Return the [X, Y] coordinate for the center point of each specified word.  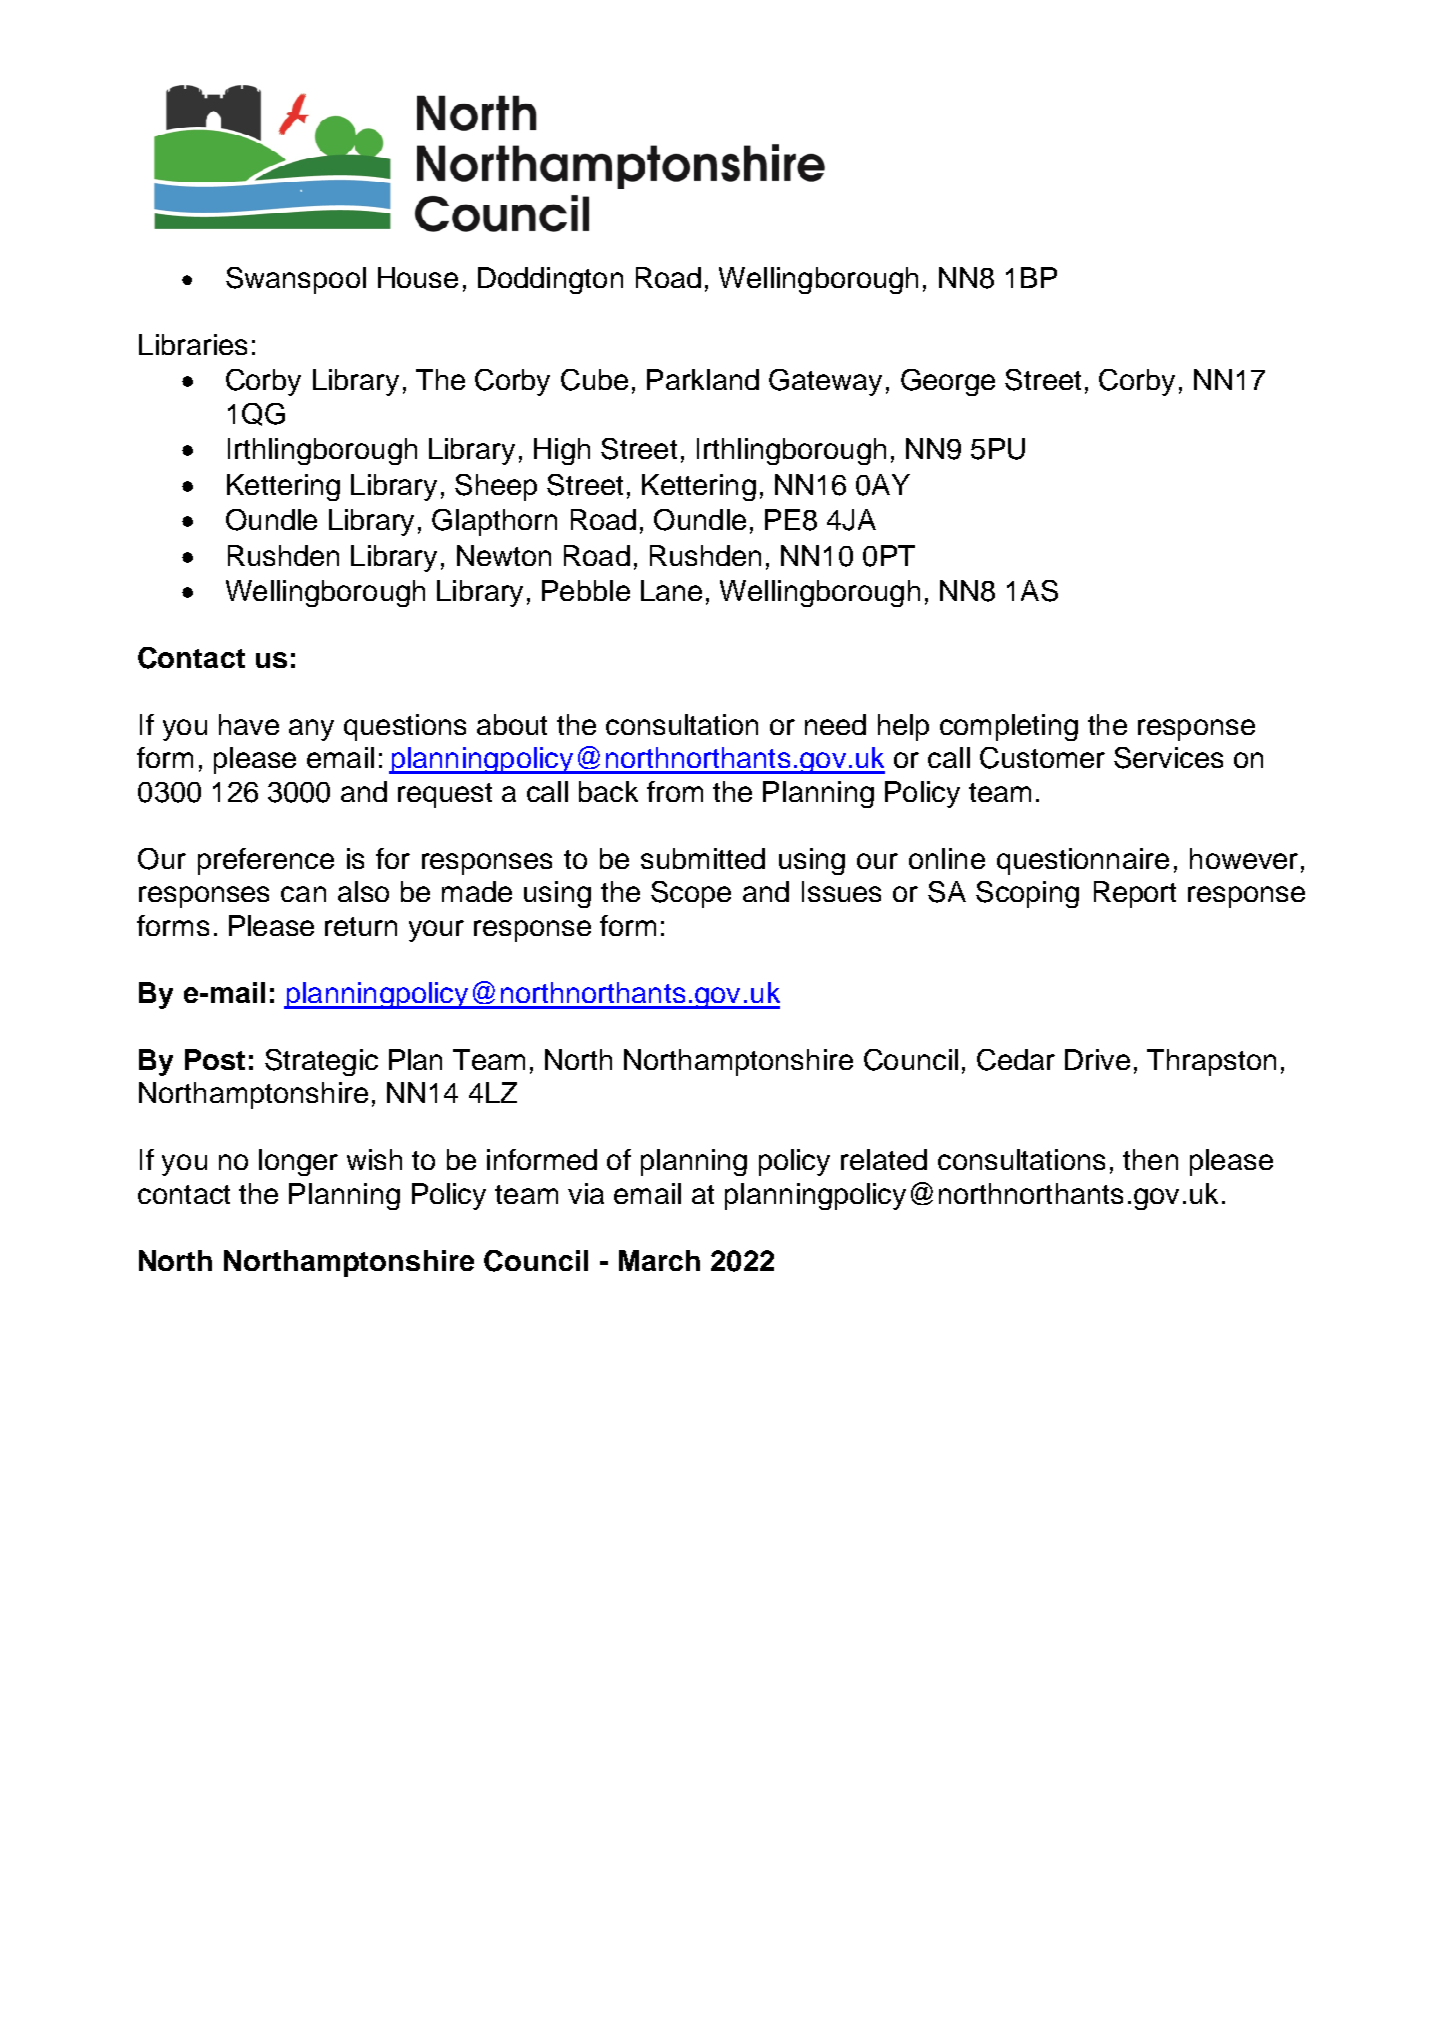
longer [298, 1162]
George [948, 382]
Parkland [703, 379]
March [659, 1260]
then [1150, 1159]
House [418, 277]
